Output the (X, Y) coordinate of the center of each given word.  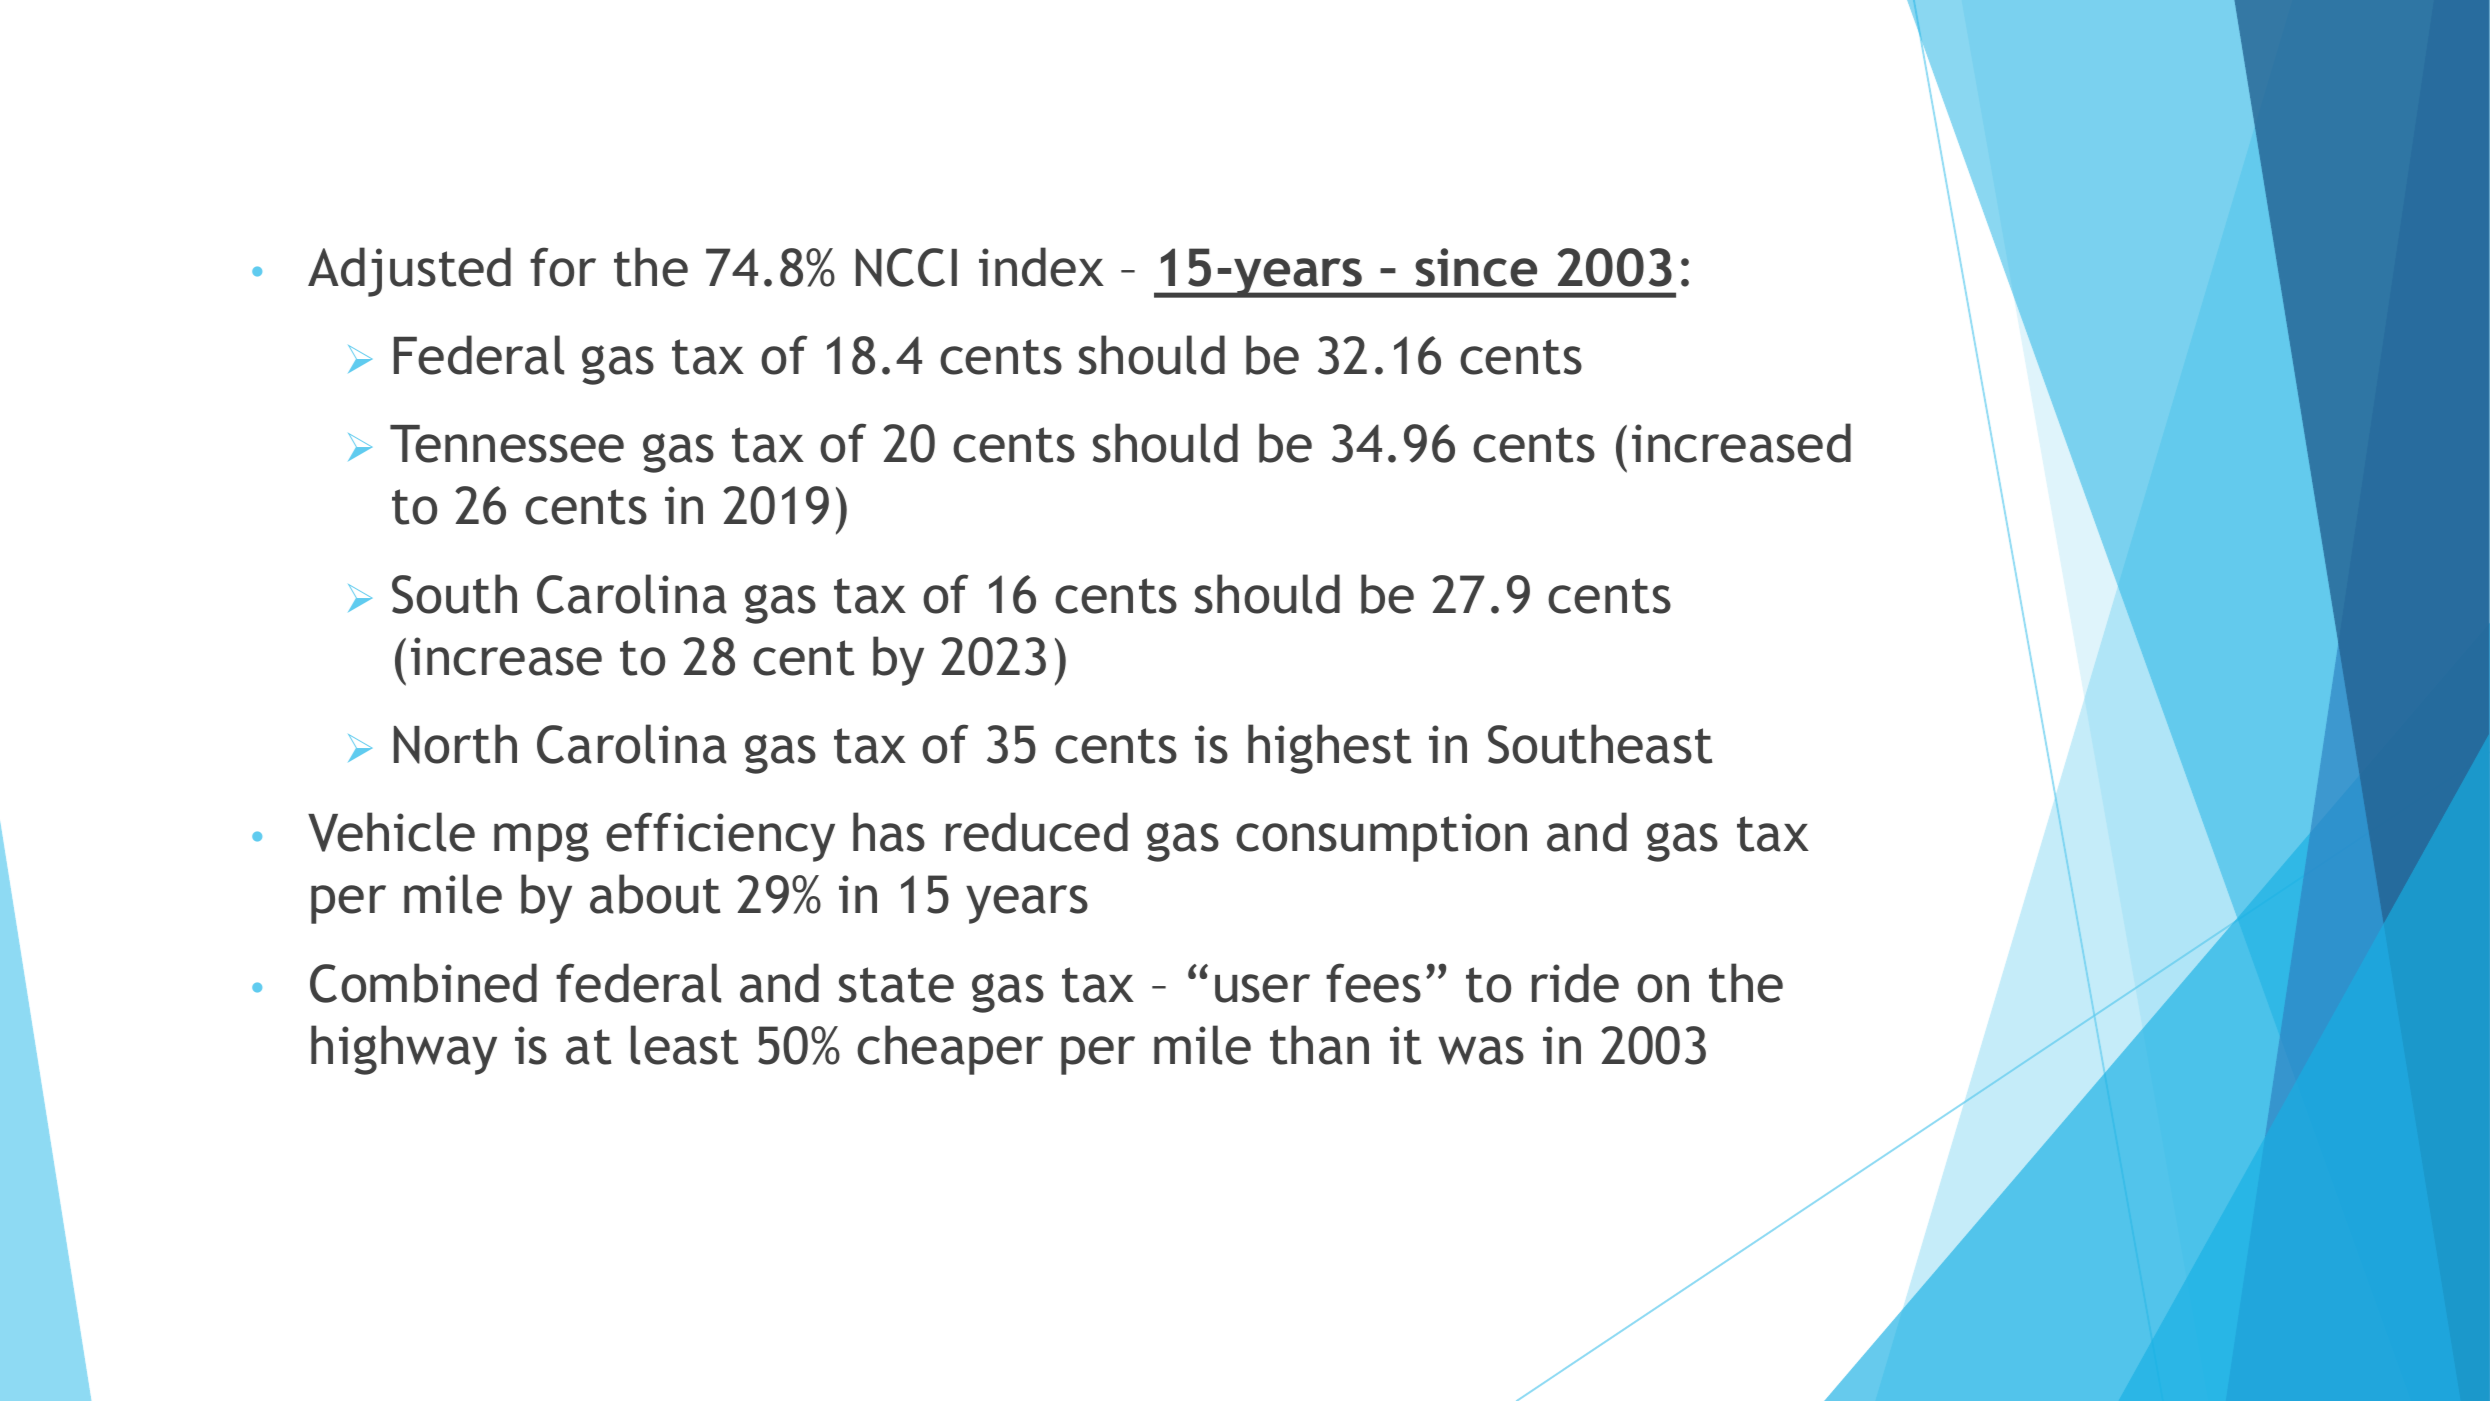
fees (1373, 983)
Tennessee (507, 444)
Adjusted (409, 272)
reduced (1037, 832)
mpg (541, 842)
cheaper (950, 1050)
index (1041, 267)
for (563, 267)
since (1476, 267)
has (889, 832)
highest (1330, 749)
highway (404, 1050)
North (455, 744)
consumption (1381, 837)
